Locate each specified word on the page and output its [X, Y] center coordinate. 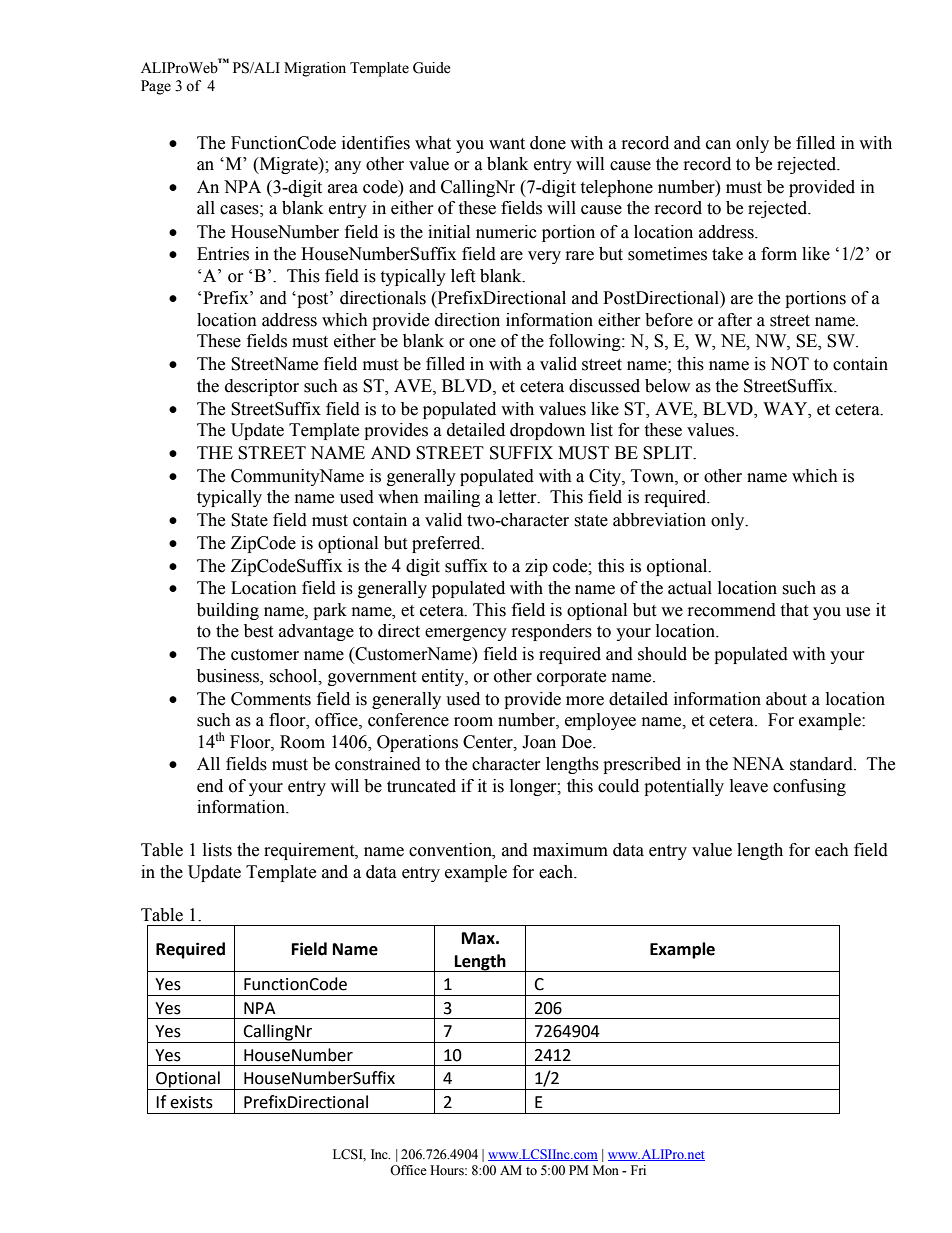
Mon [606, 1170]
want [507, 144]
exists [191, 1102]
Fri [638, 1170]
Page [156, 87]
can [718, 145]
